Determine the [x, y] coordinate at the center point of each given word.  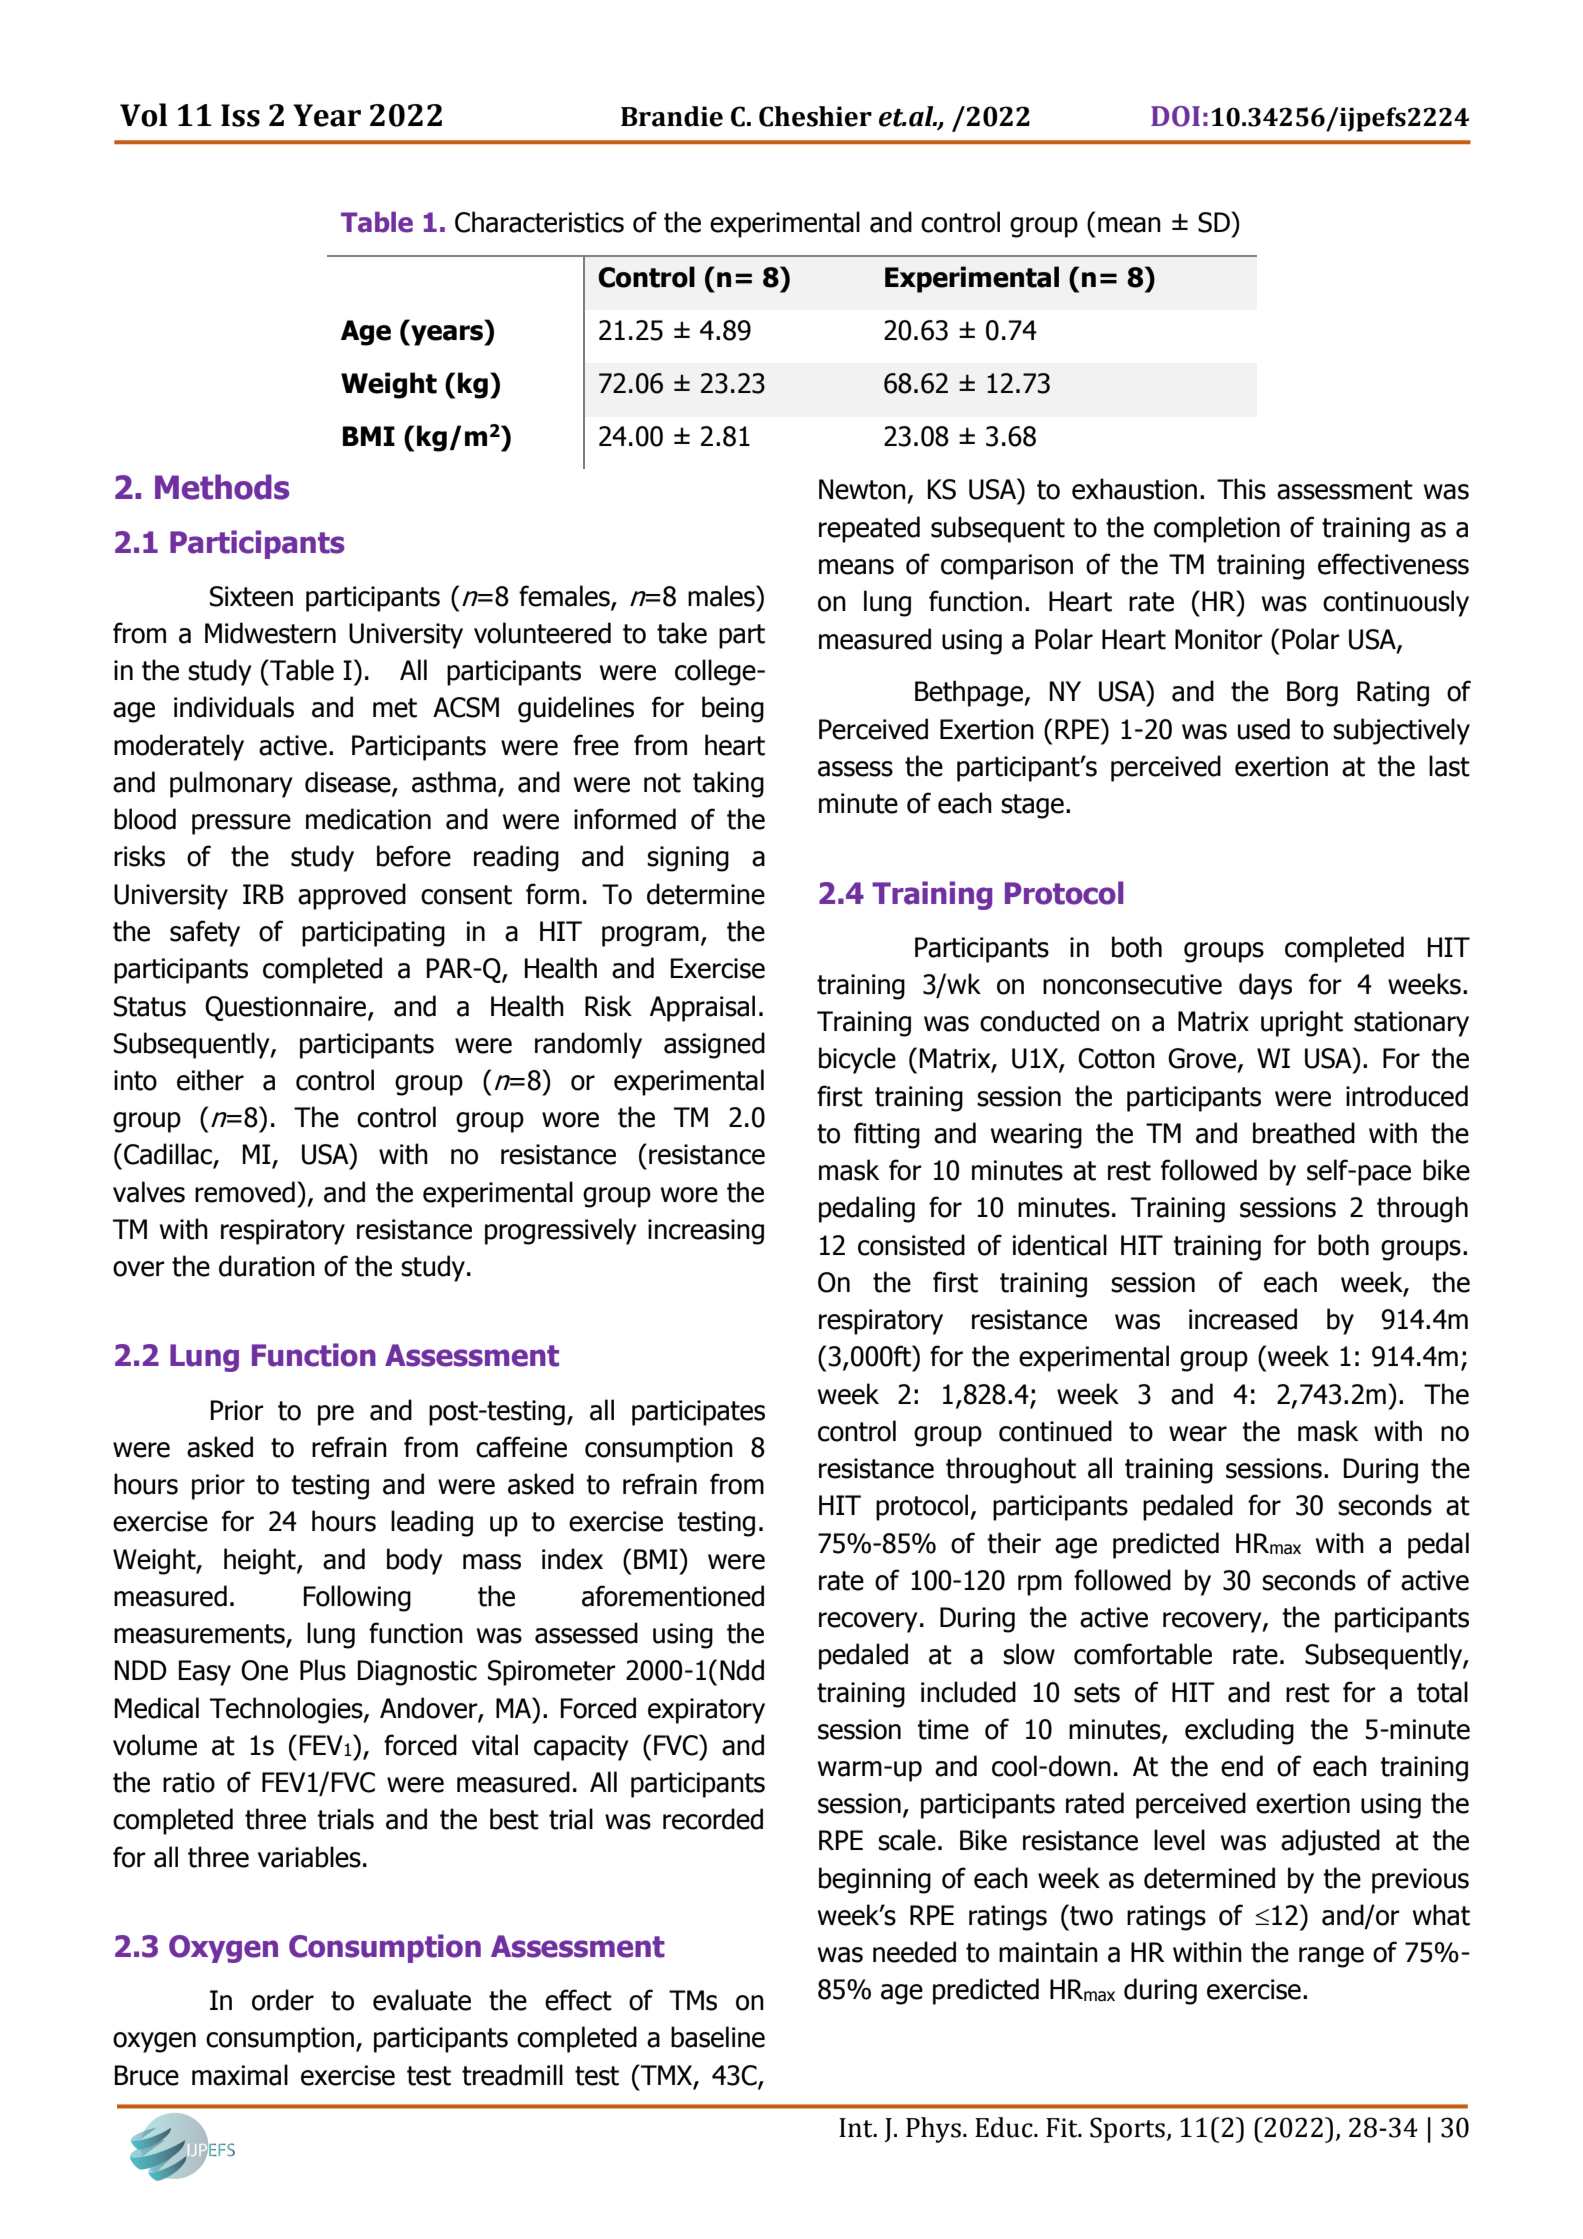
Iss [240, 115]
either [210, 1080]
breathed [1304, 1133]
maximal [240, 2075]
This [1241, 489]
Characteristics [539, 222]
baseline [718, 2037]
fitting [887, 1135]
